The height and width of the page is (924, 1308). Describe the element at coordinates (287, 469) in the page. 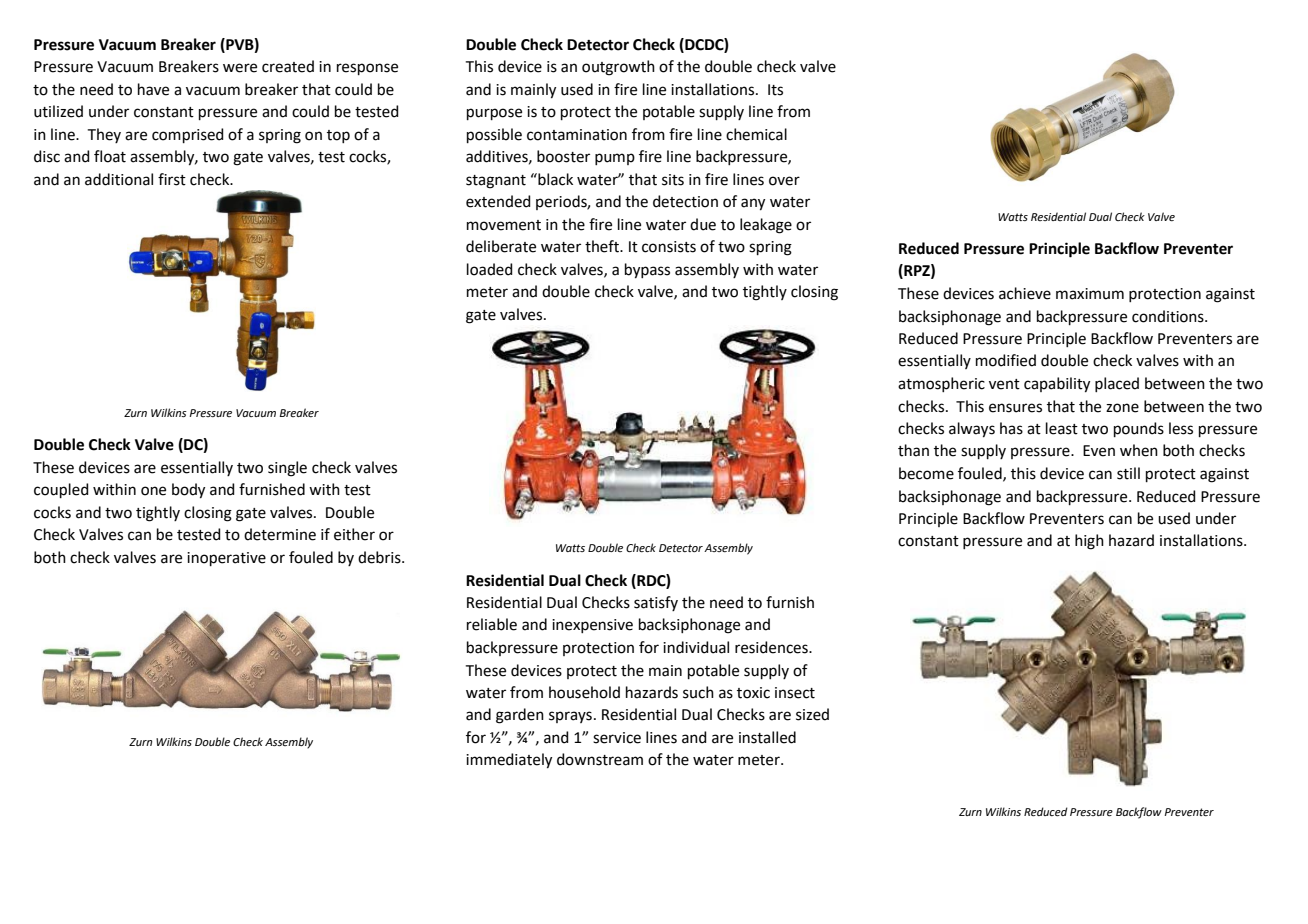

I see `single` at that location.
